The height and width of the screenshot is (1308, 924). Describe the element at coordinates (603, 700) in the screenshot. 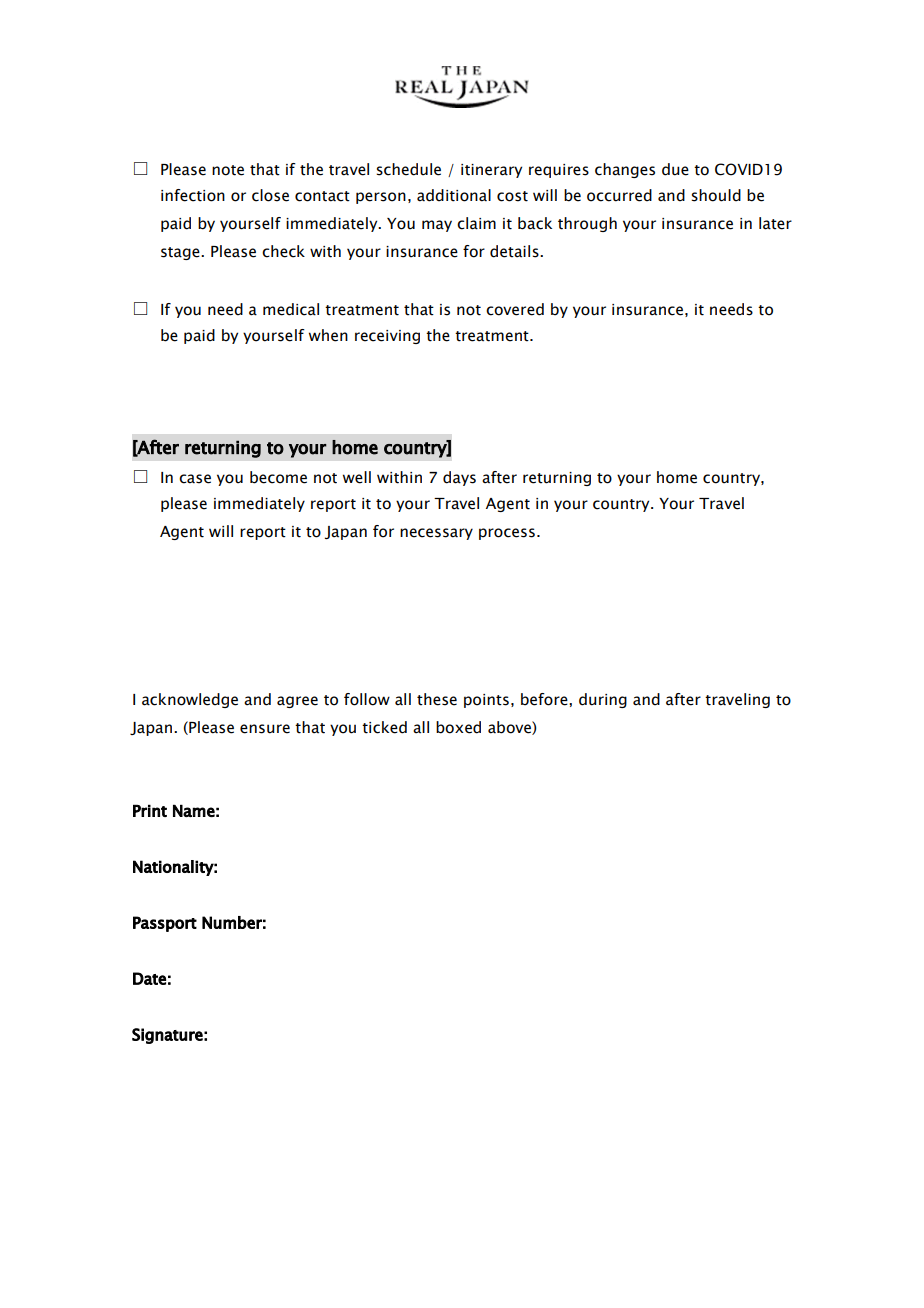

I see `during` at that location.
